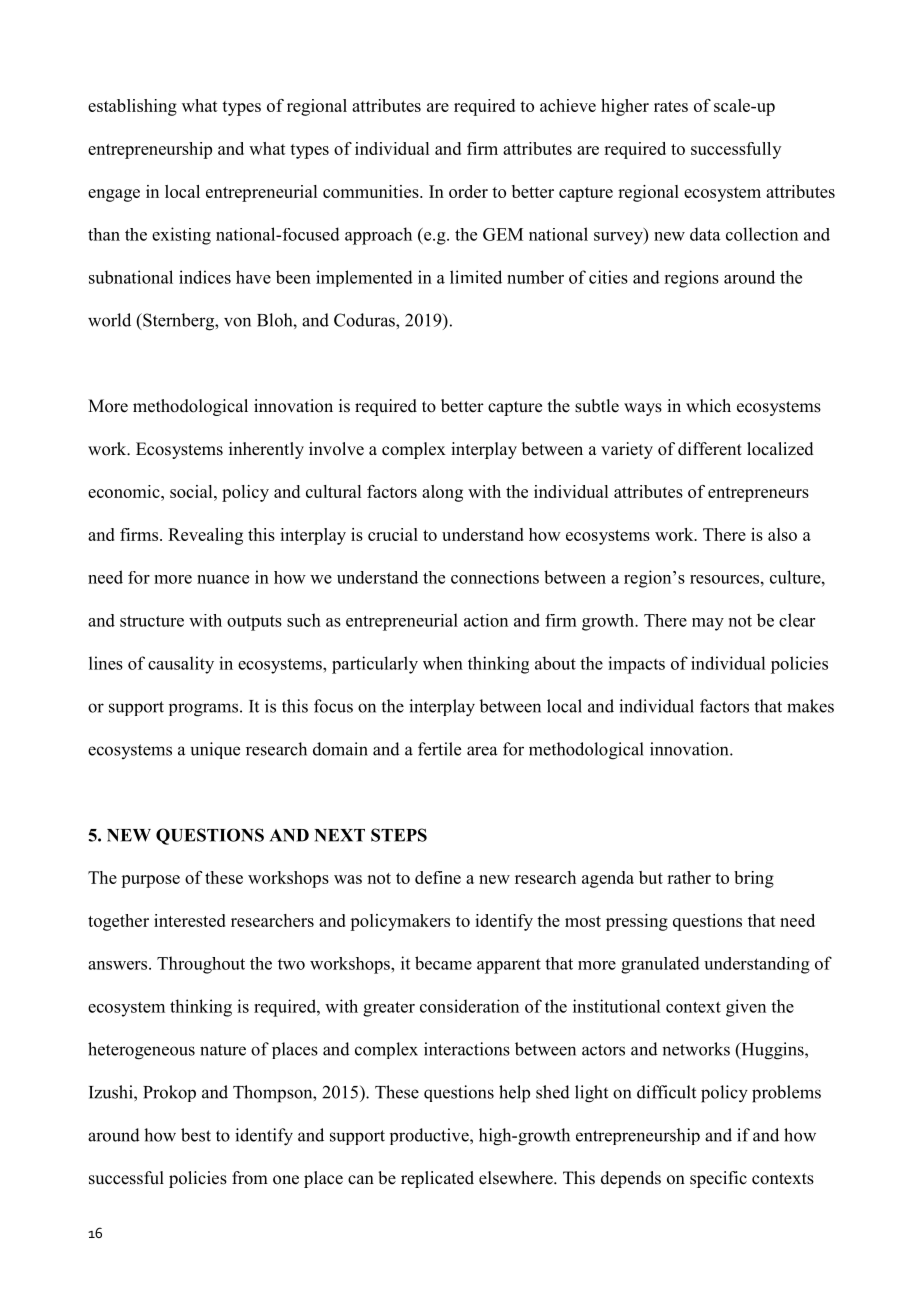 Image resolution: width=924 pixels, height=1308 pixels. Describe the element at coordinates (132, 107) in the screenshot. I see `establishing` at that location.
